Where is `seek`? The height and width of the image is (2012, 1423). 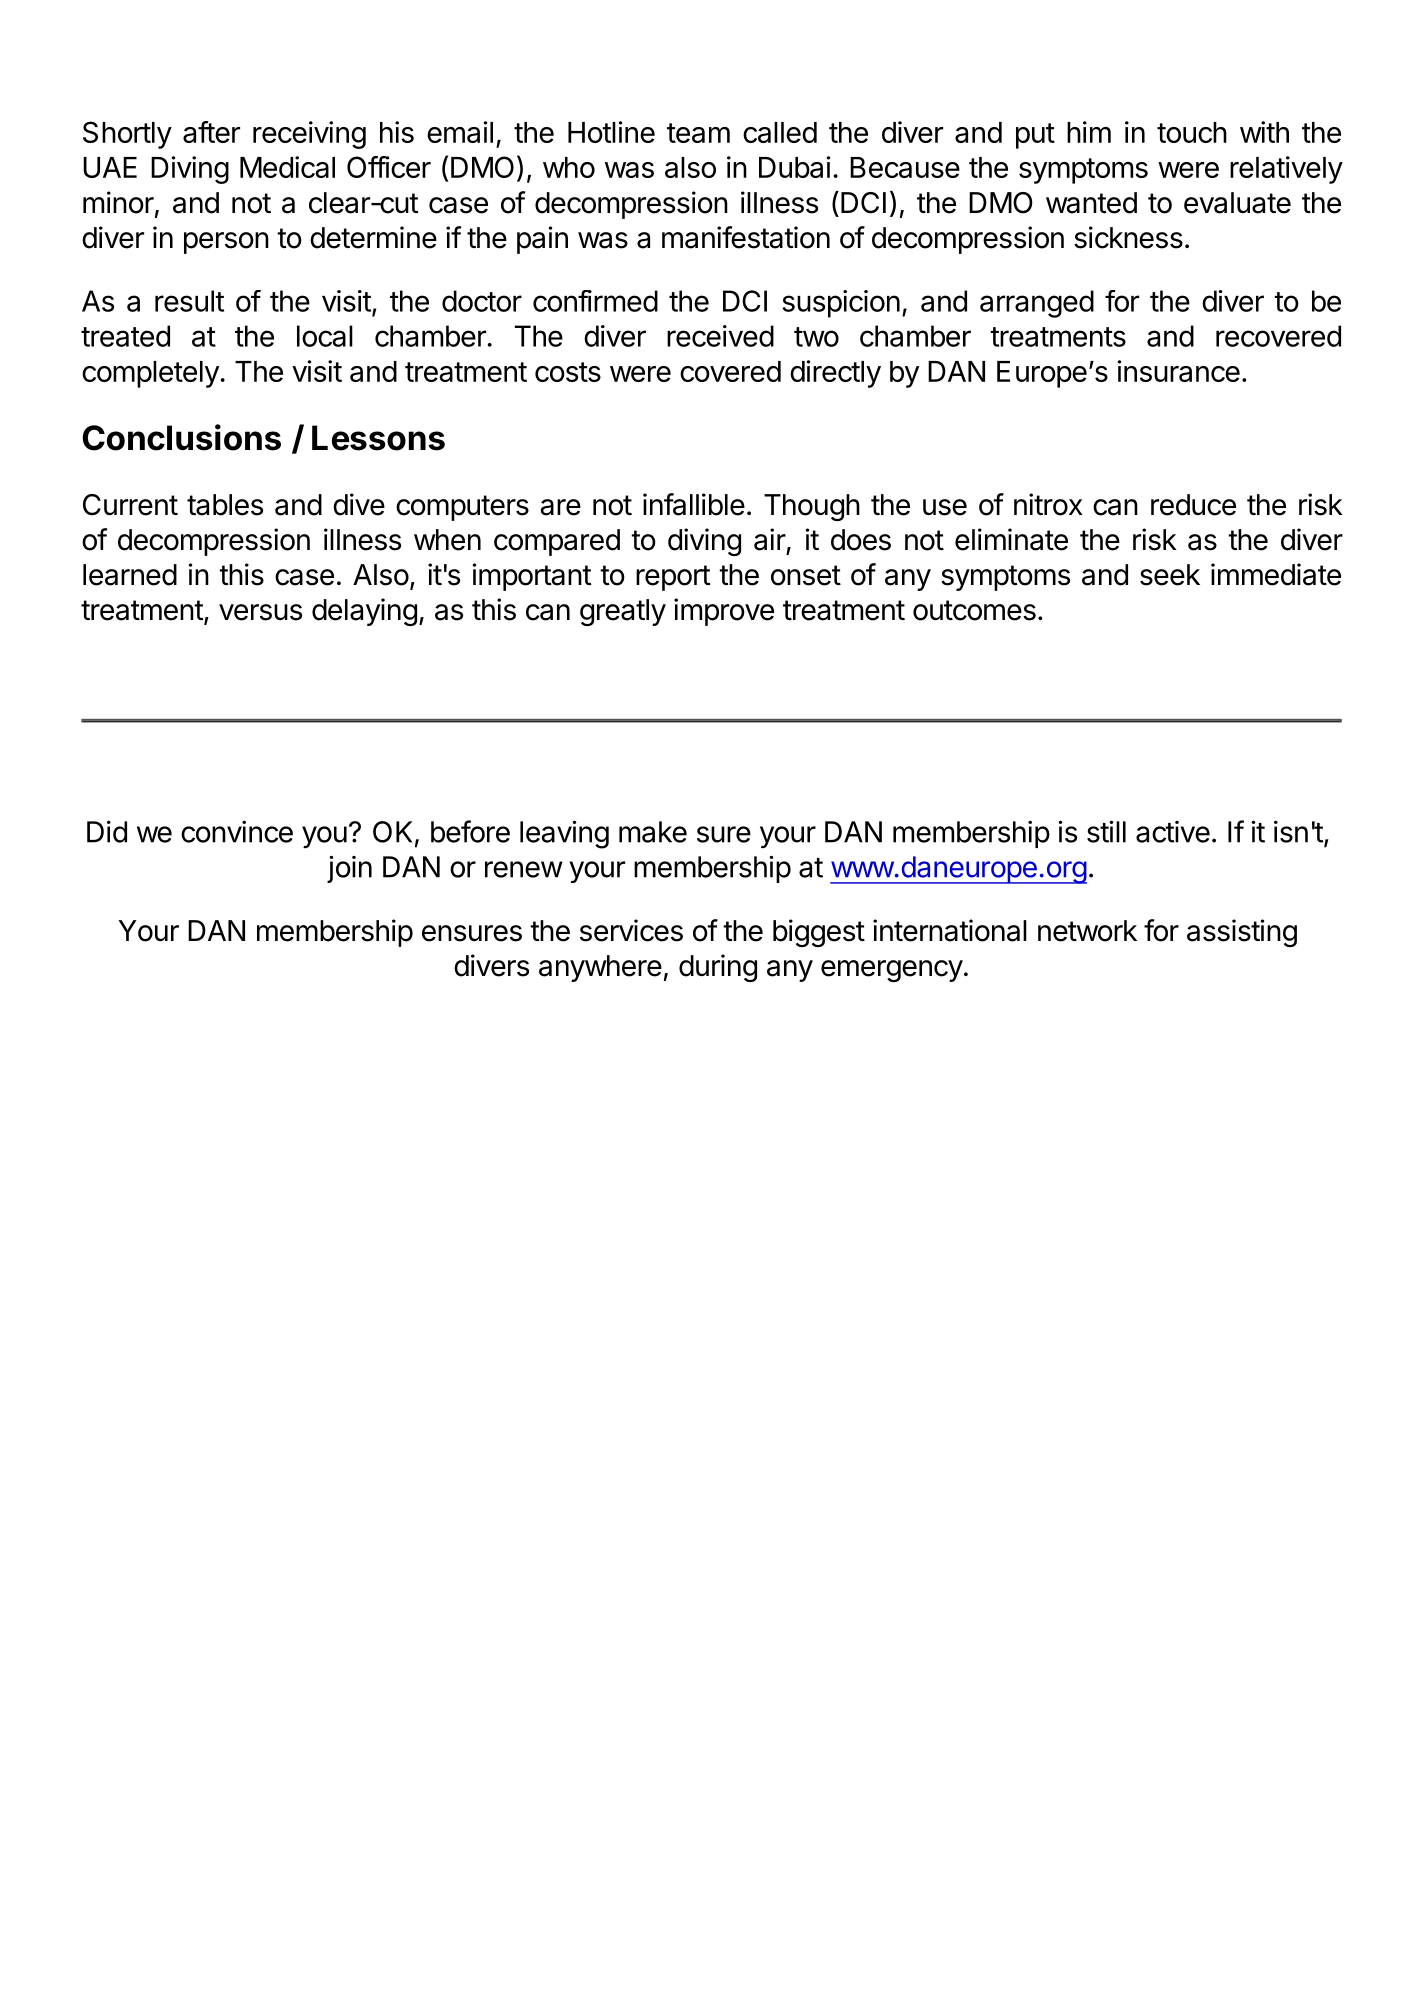
seek is located at coordinates (1170, 575).
